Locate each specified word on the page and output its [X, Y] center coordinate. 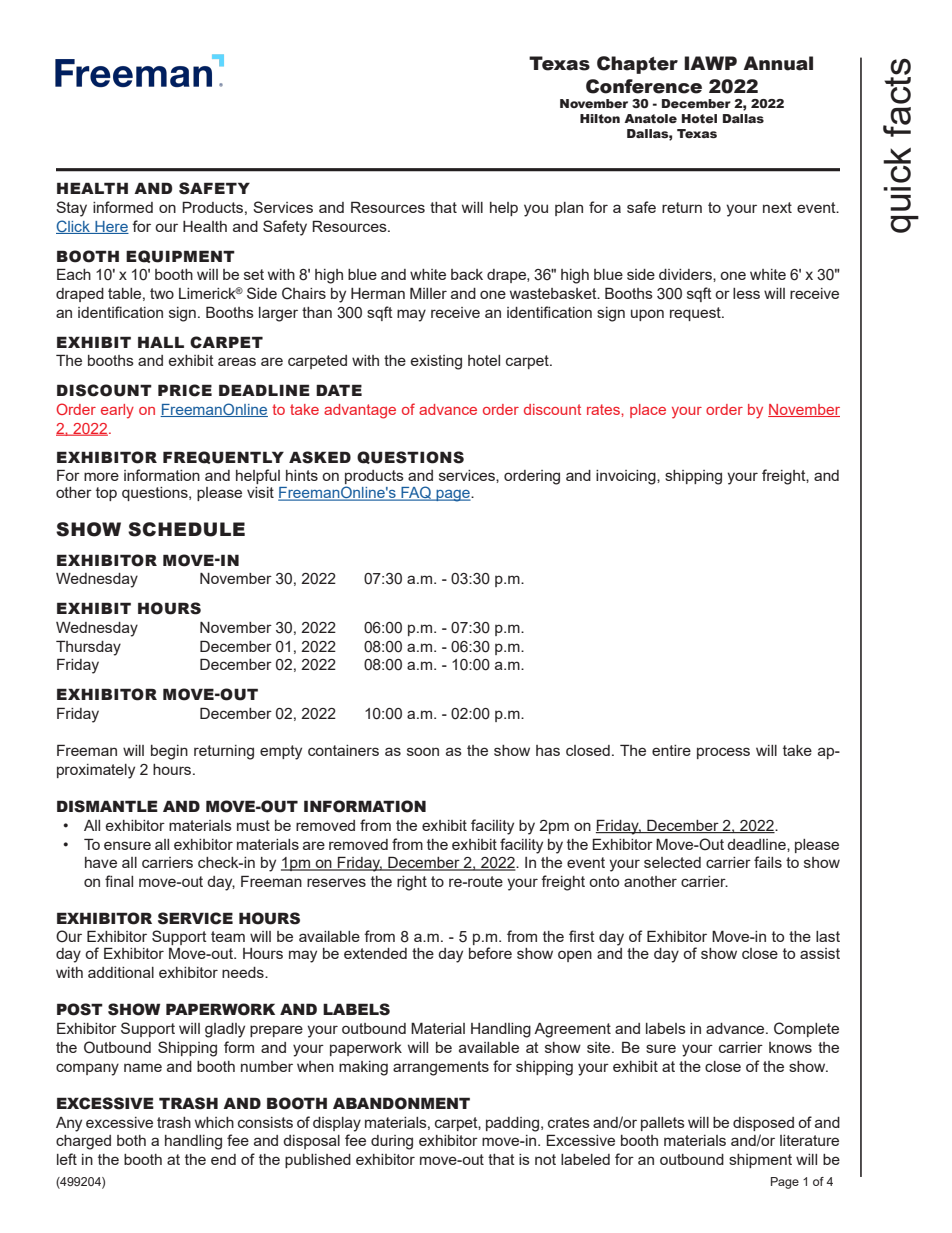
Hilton [600, 118]
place [648, 411]
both [131, 1140]
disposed [763, 1124]
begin [169, 752]
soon [423, 751]
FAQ [416, 493]
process [723, 753]
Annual [778, 63]
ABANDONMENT [401, 1103]
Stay [71, 209]
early [117, 411]
